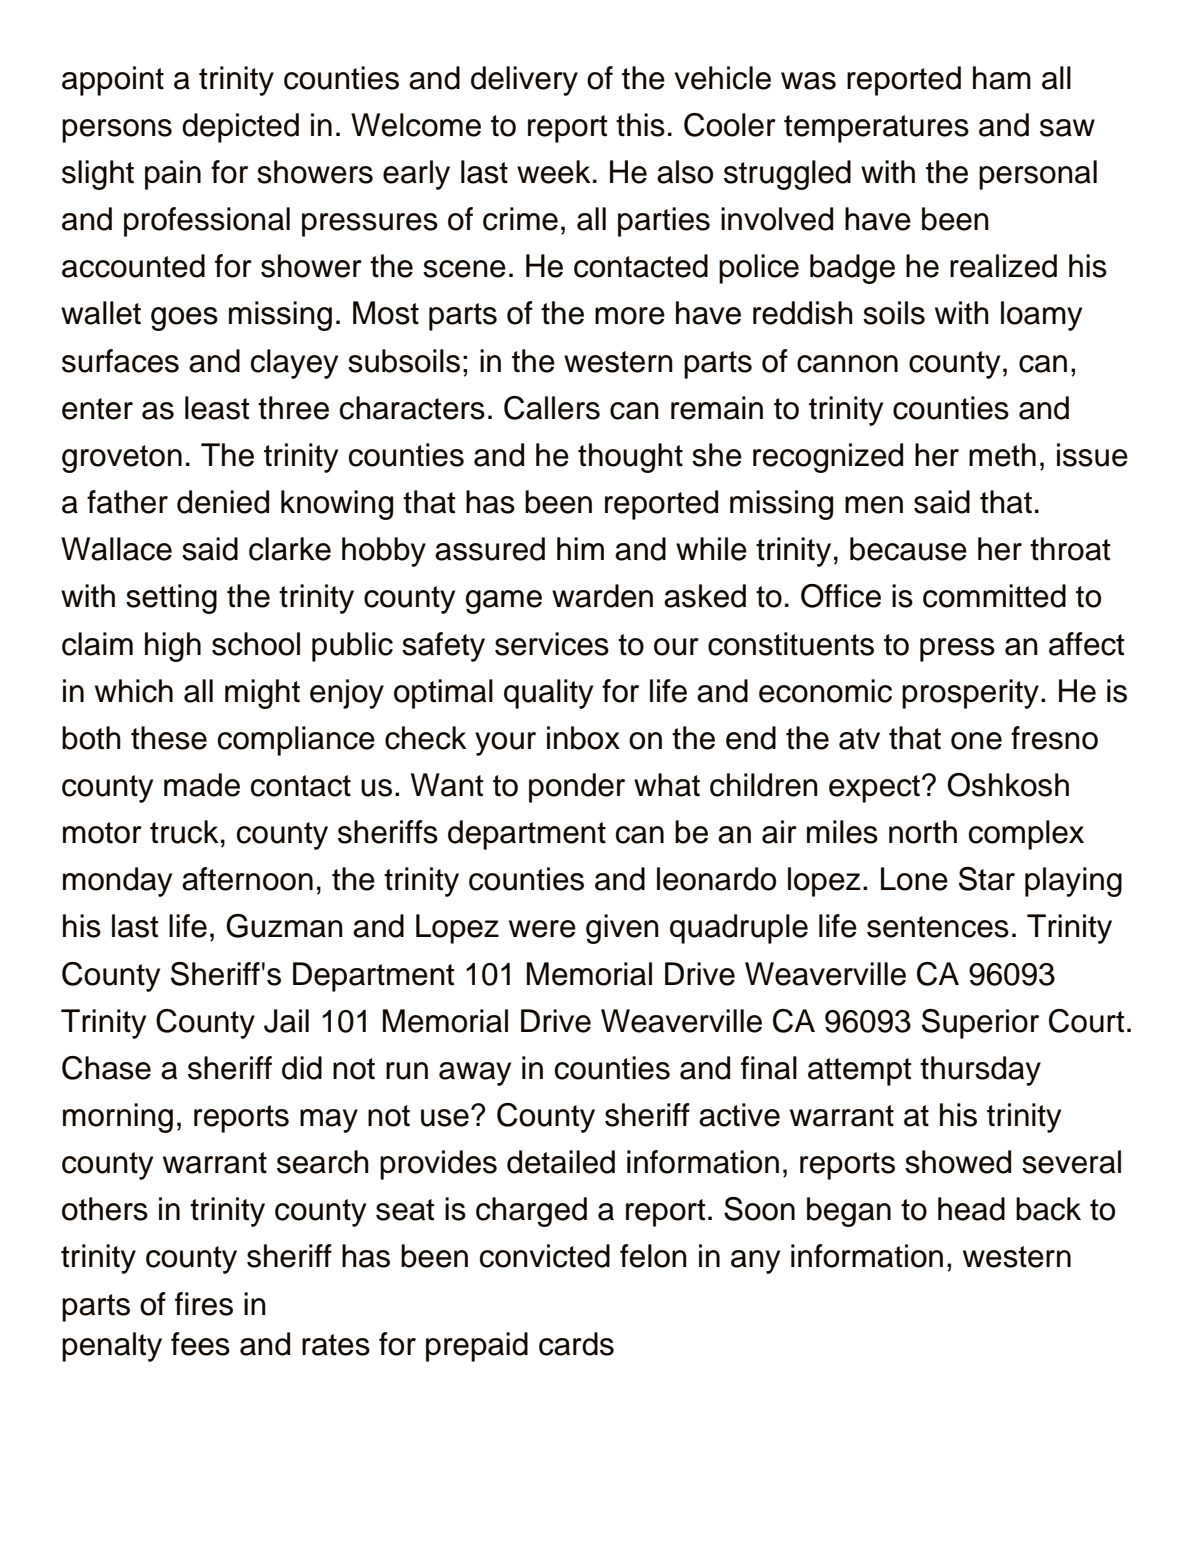 The height and width of the screenshot is (1556, 1202). Describe the element at coordinates (1002, 78) in the screenshot. I see `ham` at that location.
